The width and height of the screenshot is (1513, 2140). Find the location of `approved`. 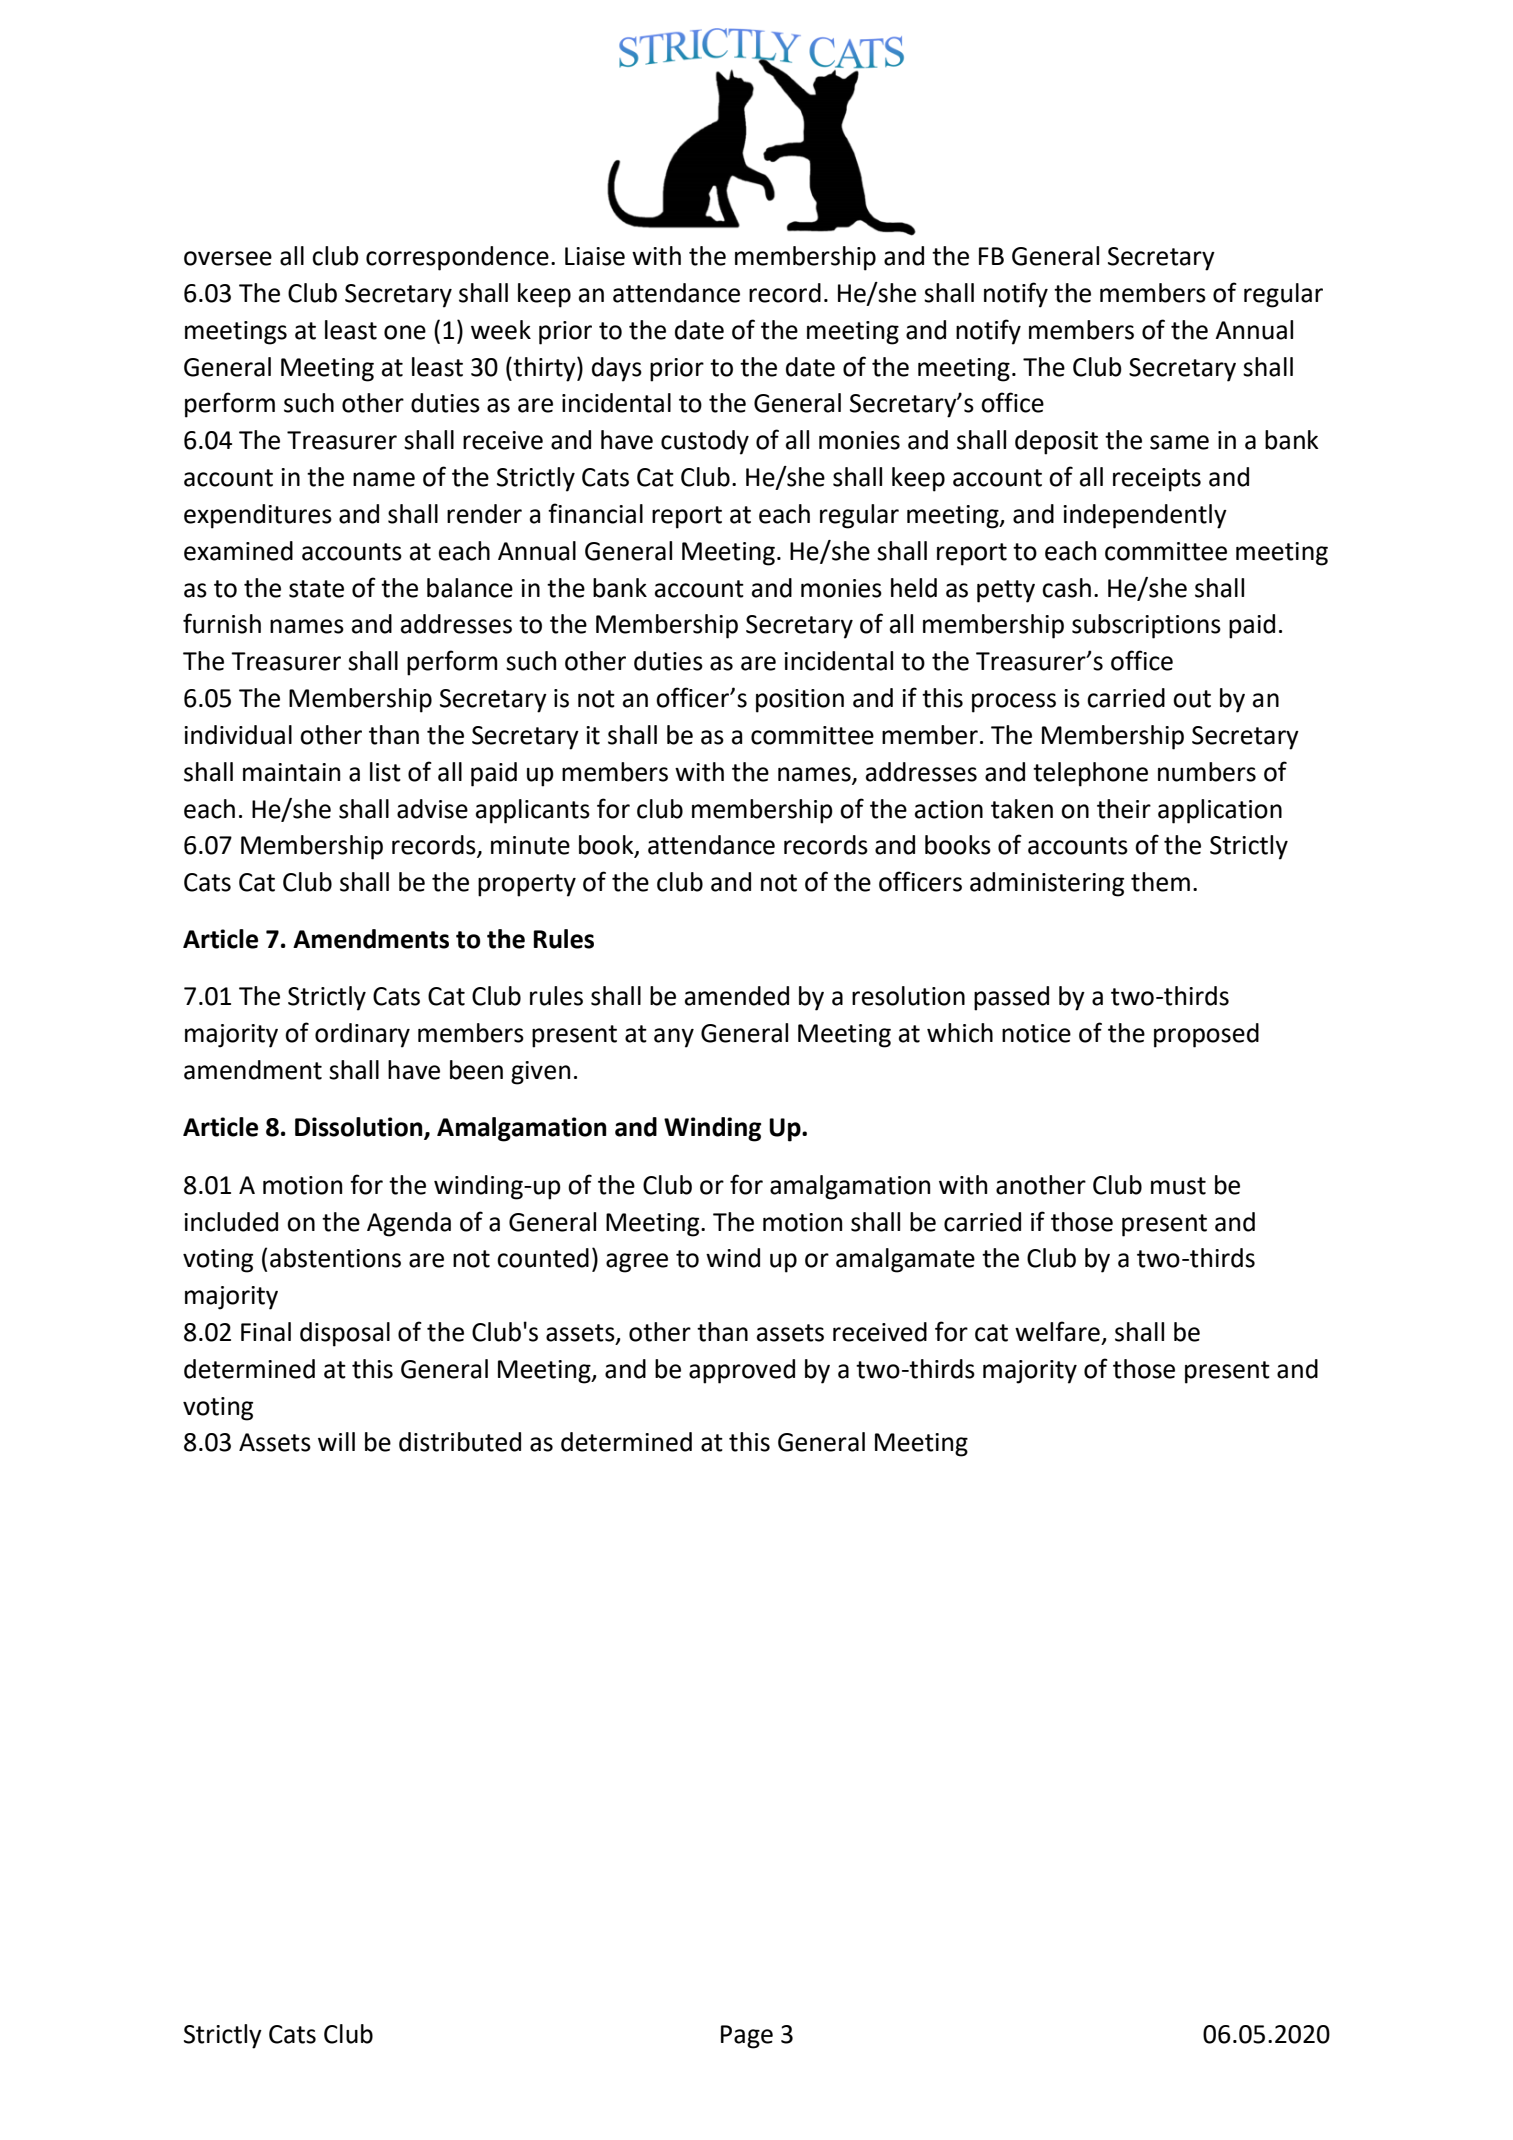

approved is located at coordinates (742, 1371).
